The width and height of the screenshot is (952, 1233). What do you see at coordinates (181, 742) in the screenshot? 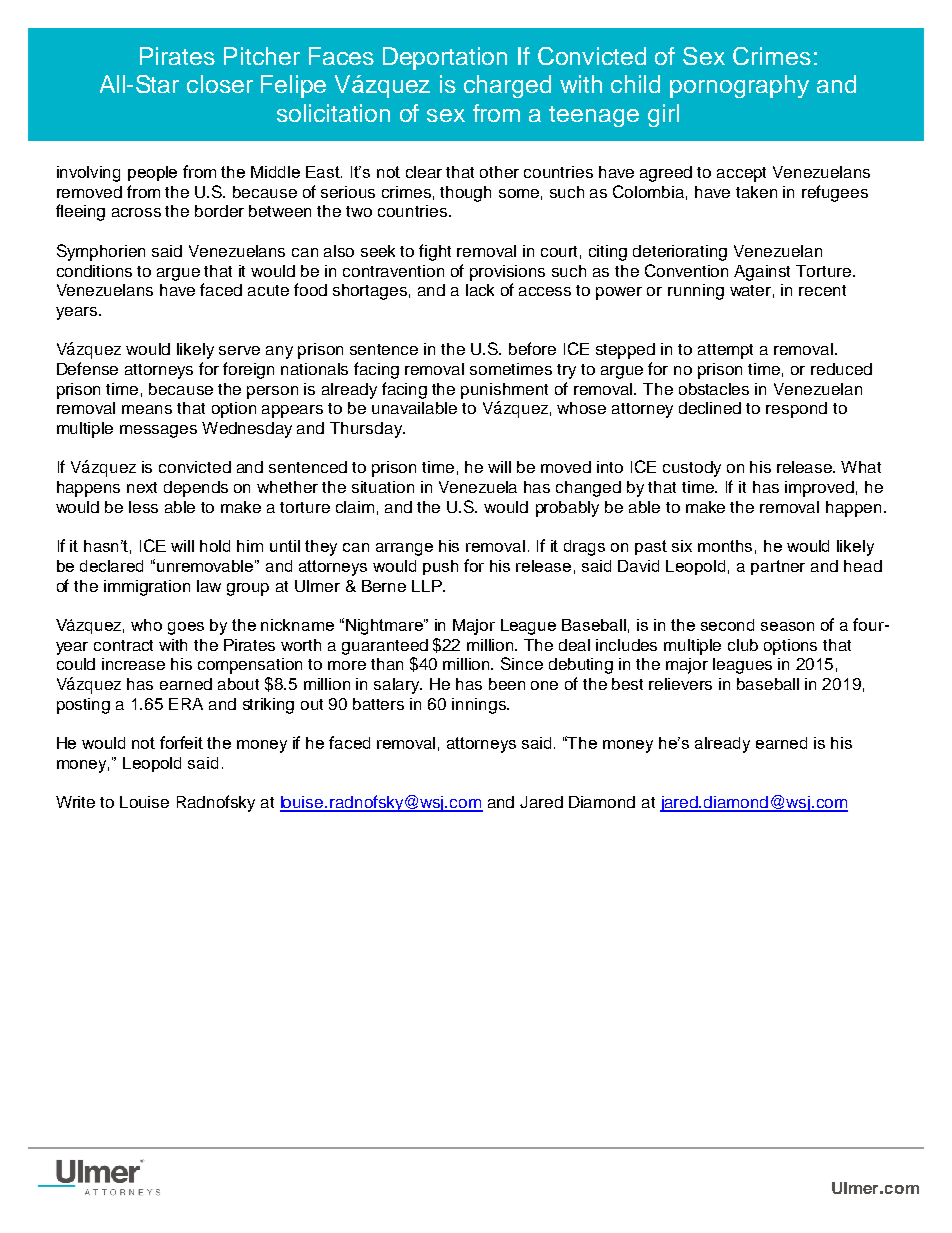
I see `forfeit` at bounding box center [181, 742].
